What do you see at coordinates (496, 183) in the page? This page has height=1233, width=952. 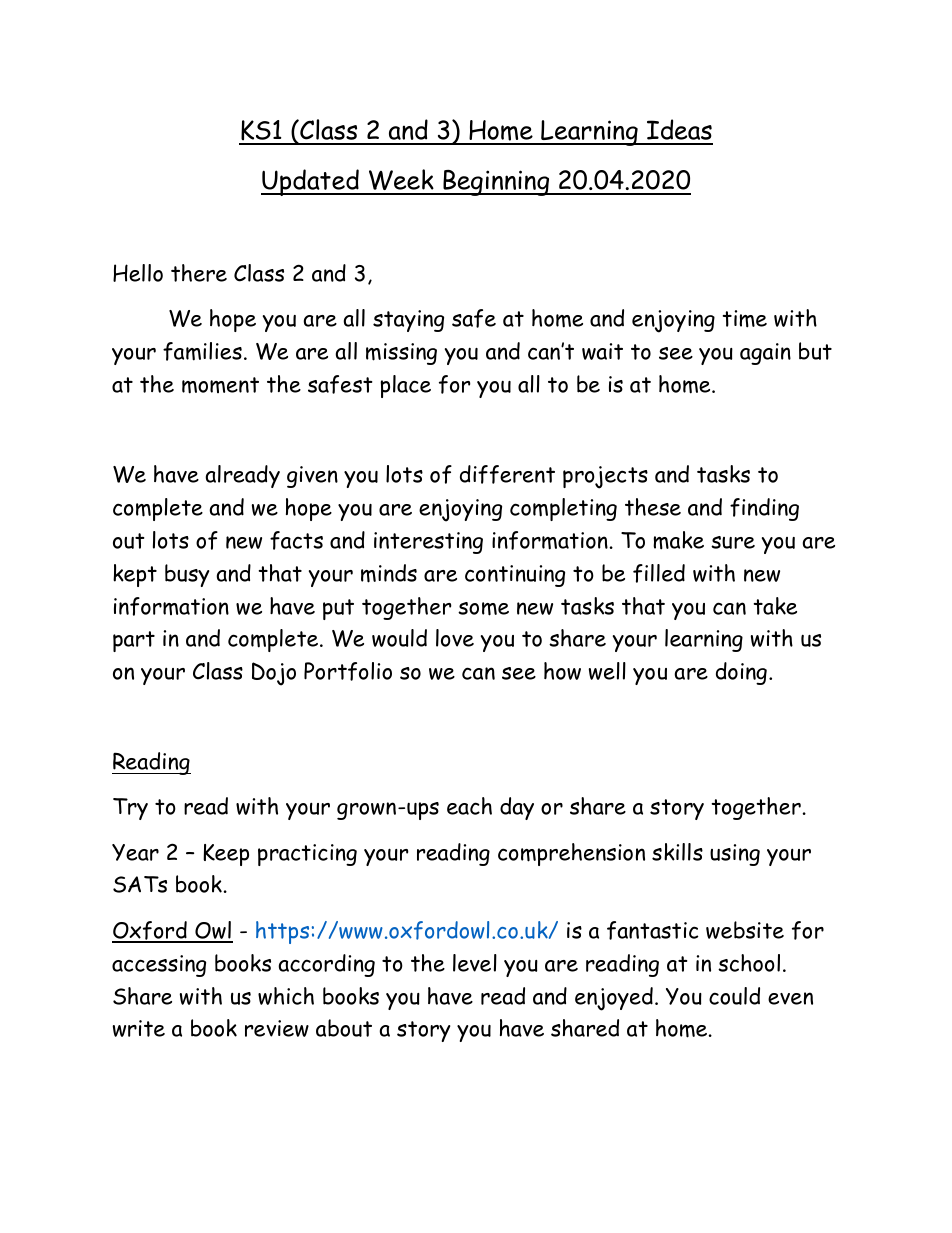 I see `Beginning` at bounding box center [496, 183].
